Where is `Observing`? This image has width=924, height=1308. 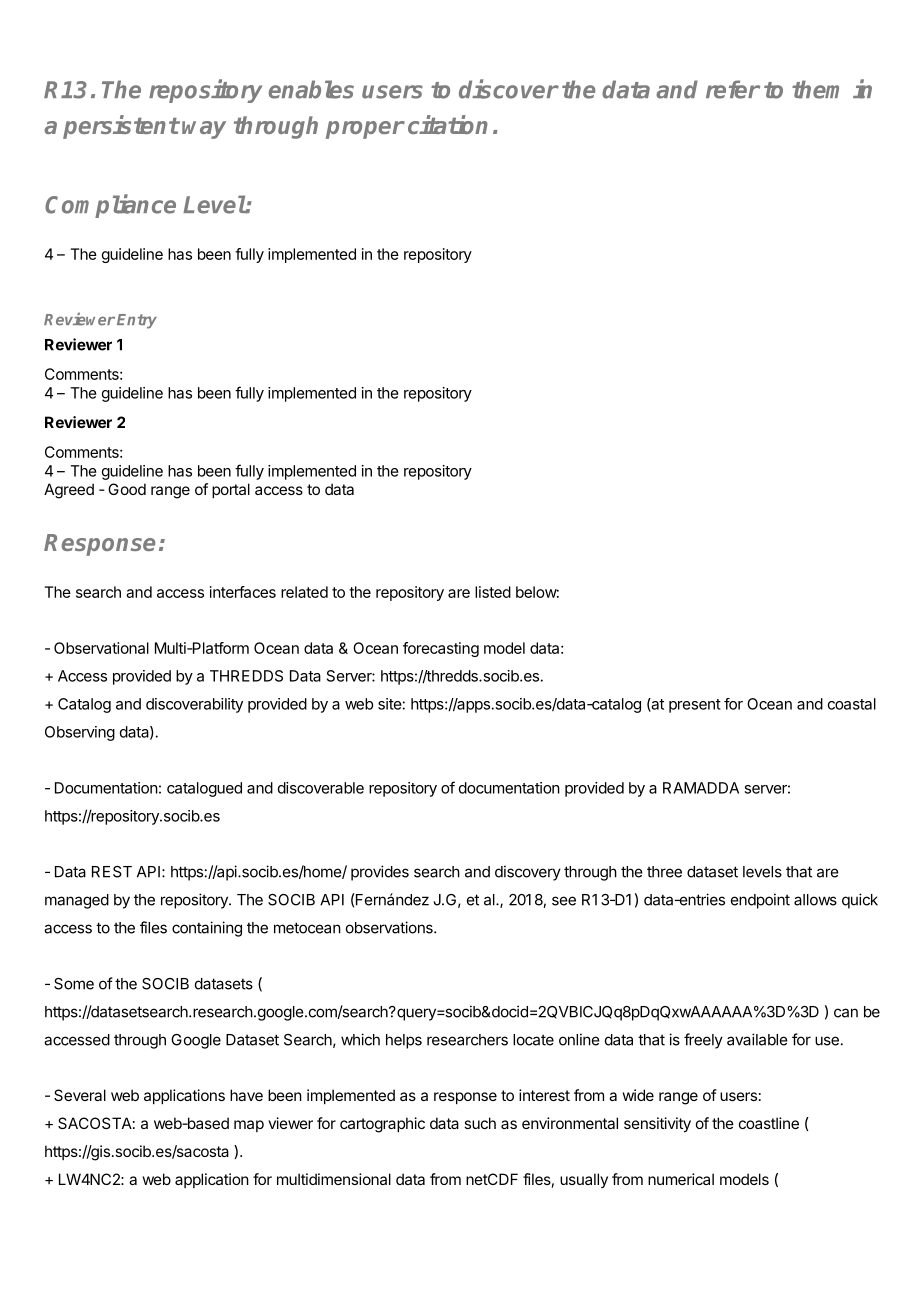 Observing is located at coordinates (80, 733).
